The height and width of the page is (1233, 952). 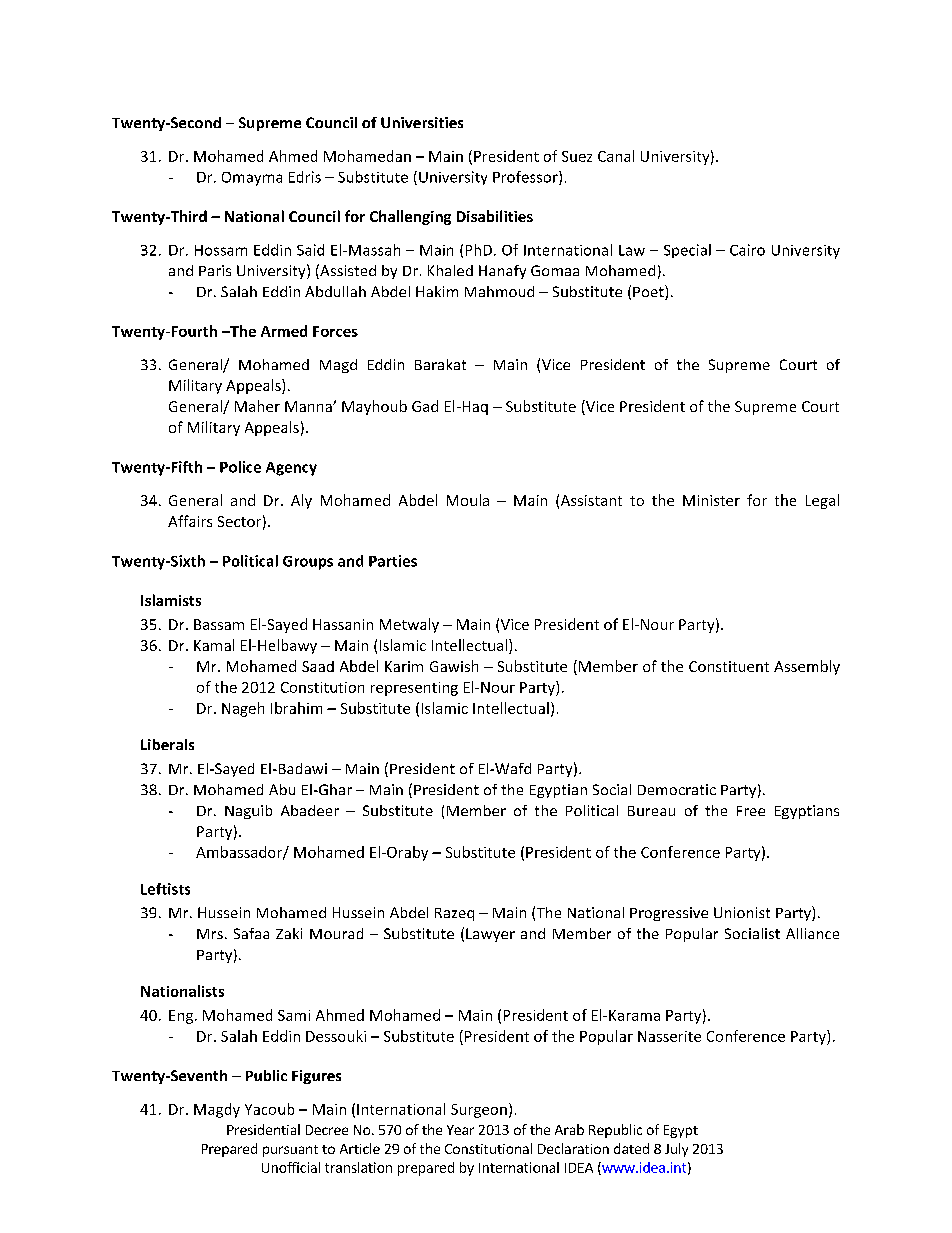 I want to click on Said, so click(x=310, y=250).
